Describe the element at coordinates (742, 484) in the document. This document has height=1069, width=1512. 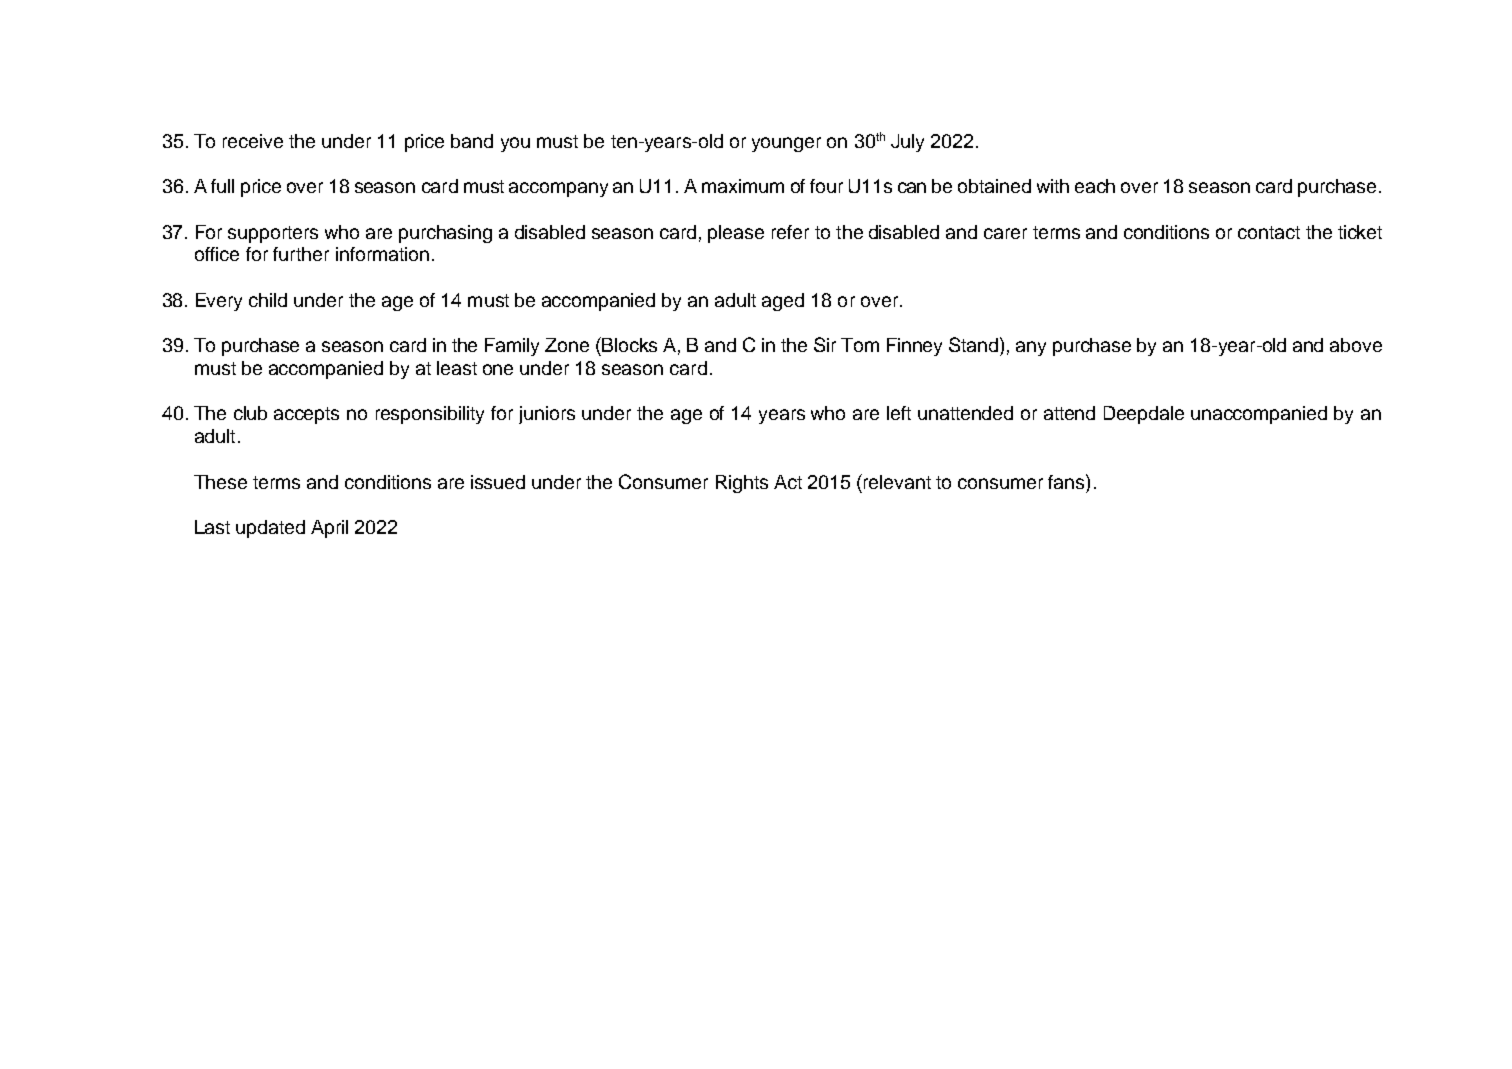
I see `Rights` at that location.
